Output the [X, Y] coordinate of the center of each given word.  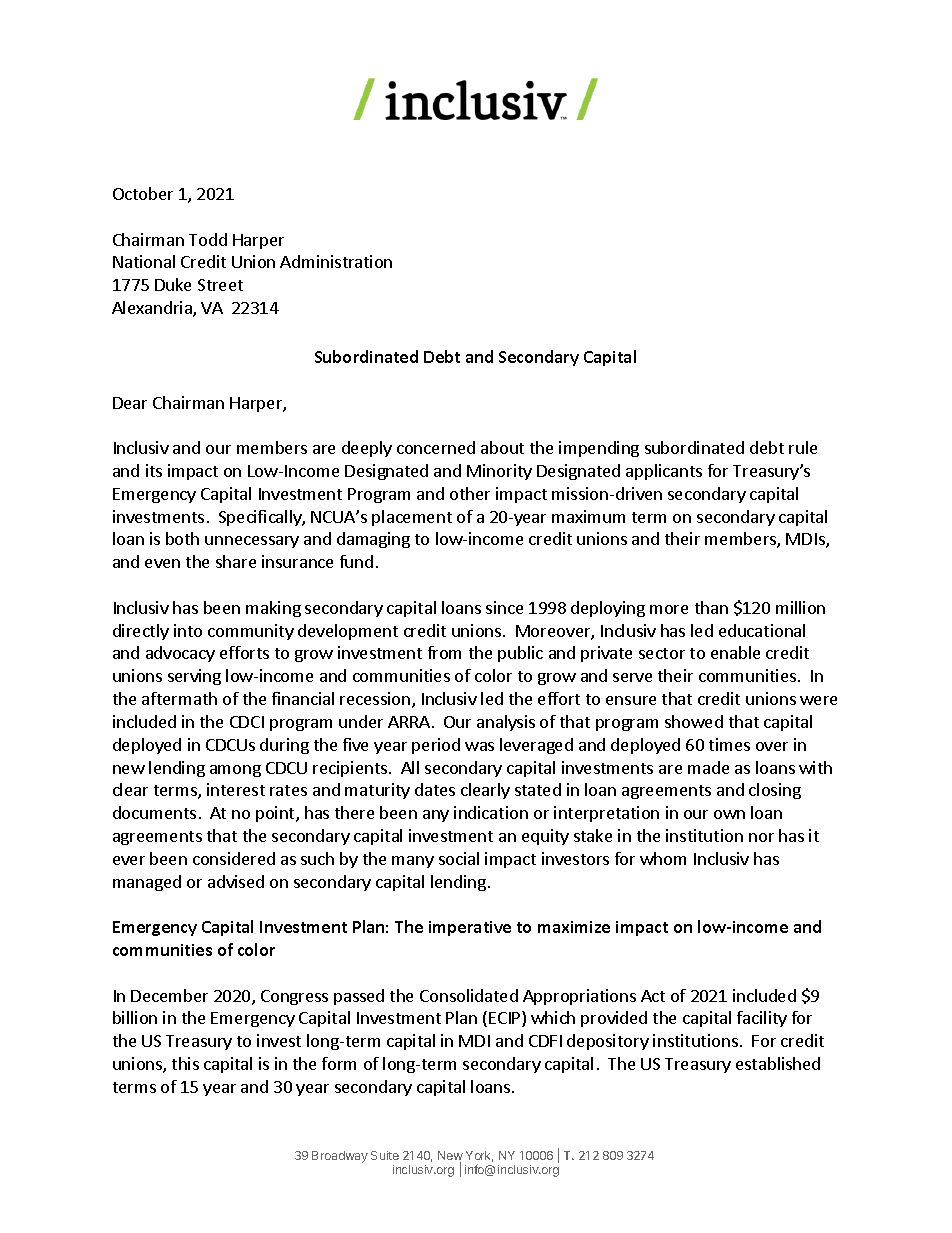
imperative [470, 928]
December [169, 995]
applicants [664, 472]
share [236, 561]
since [504, 607]
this [185, 1063]
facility [762, 1019]
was [479, 746]
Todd [208, 239]
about [502, 447]
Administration [336, 261]
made [708, 767]
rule [803, 447]
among [235, 771]
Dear [130, 403]
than [711, 607]
